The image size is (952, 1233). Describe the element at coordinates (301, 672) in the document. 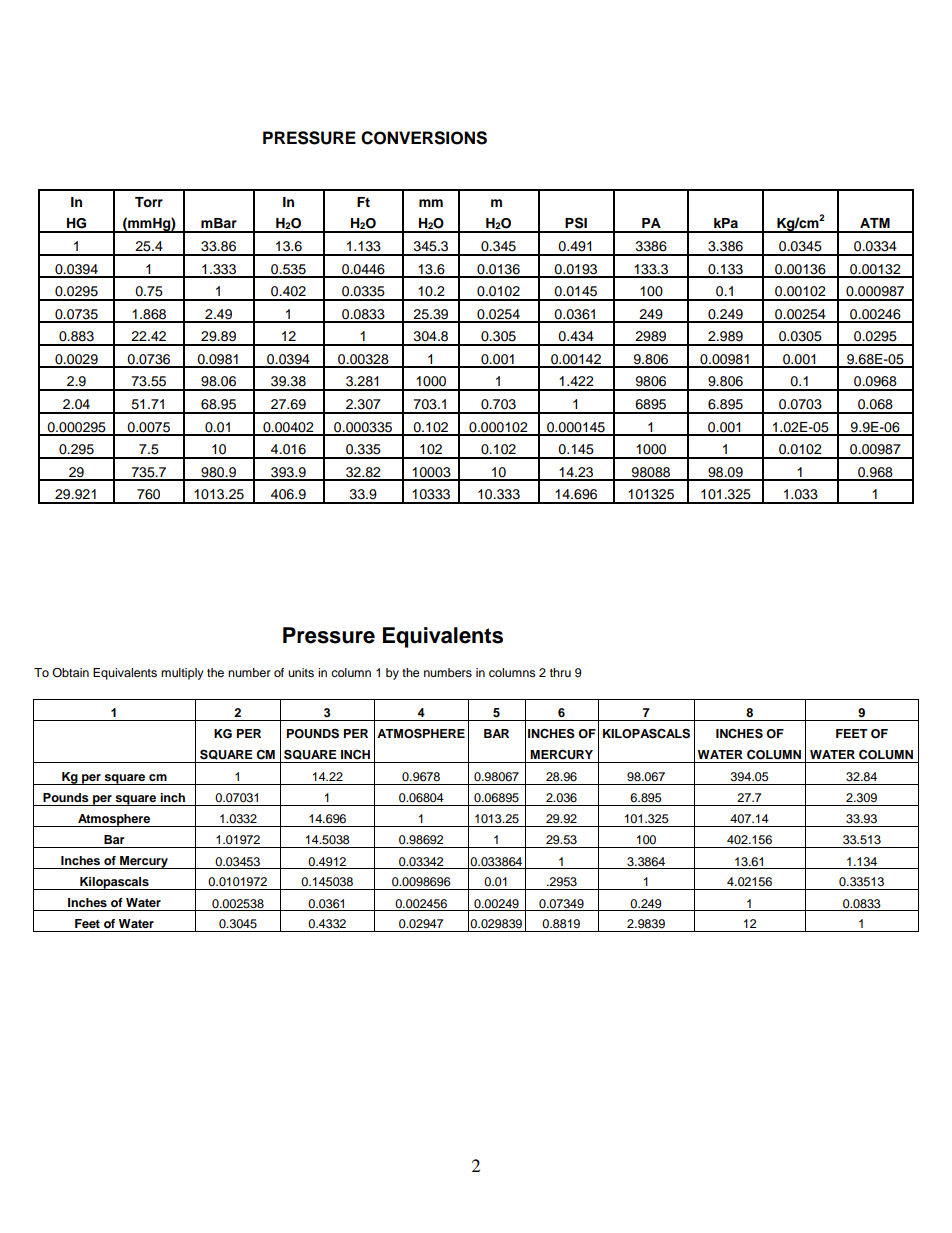

I see `units` at that location.
